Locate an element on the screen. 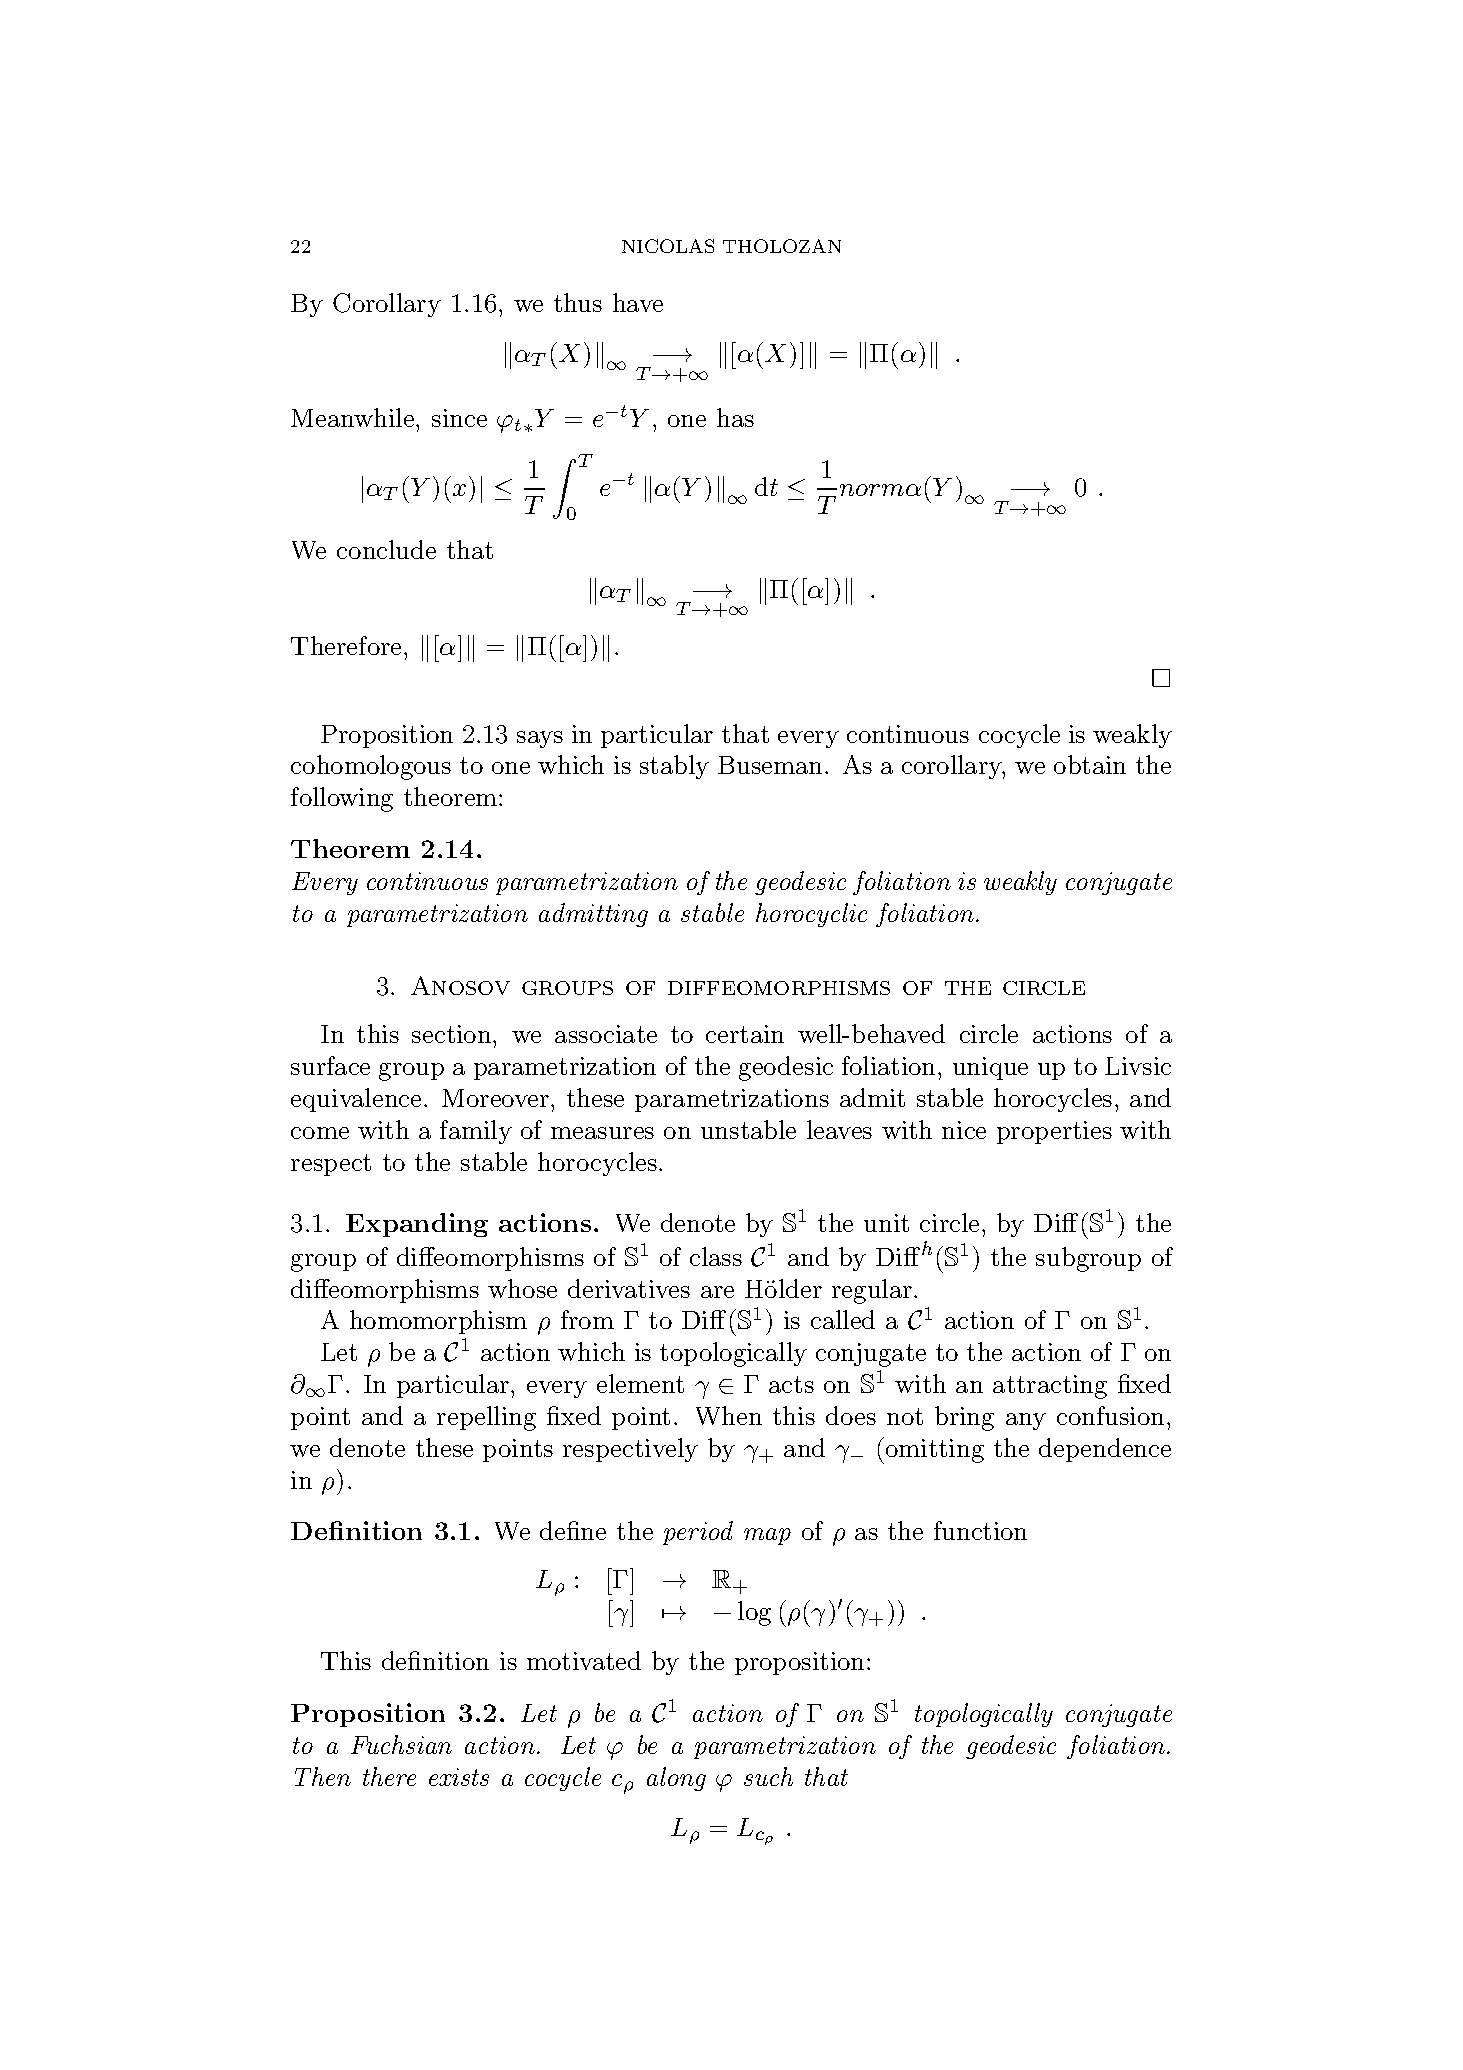 The width and height of the screenshot is (1463, 2070). along is located at coordinates (676, 1779).
